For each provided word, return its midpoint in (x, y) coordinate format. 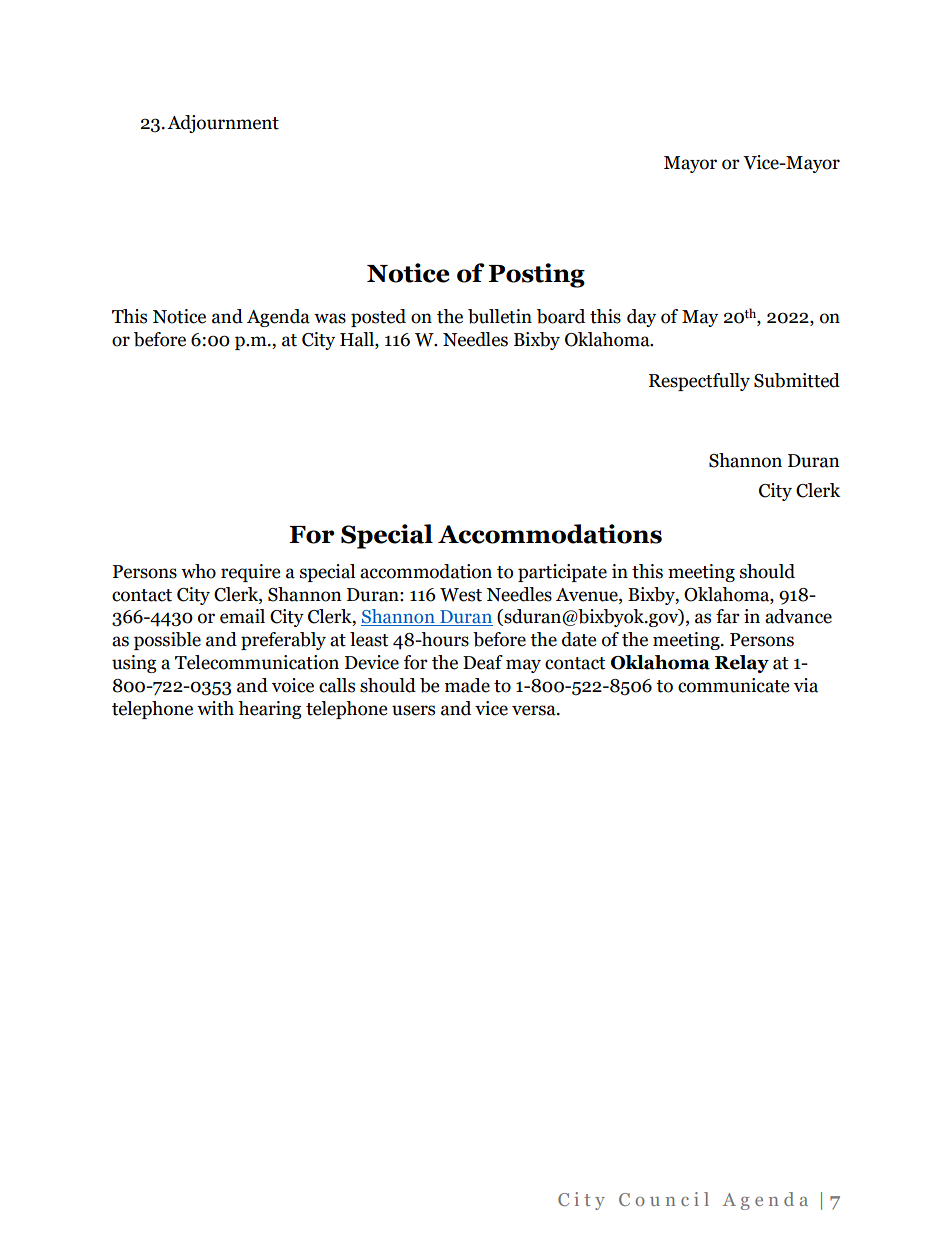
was (330, 318)
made (467, 685)
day (641, 318)
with (215, 708)
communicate (733, 685)
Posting (536, 275)
